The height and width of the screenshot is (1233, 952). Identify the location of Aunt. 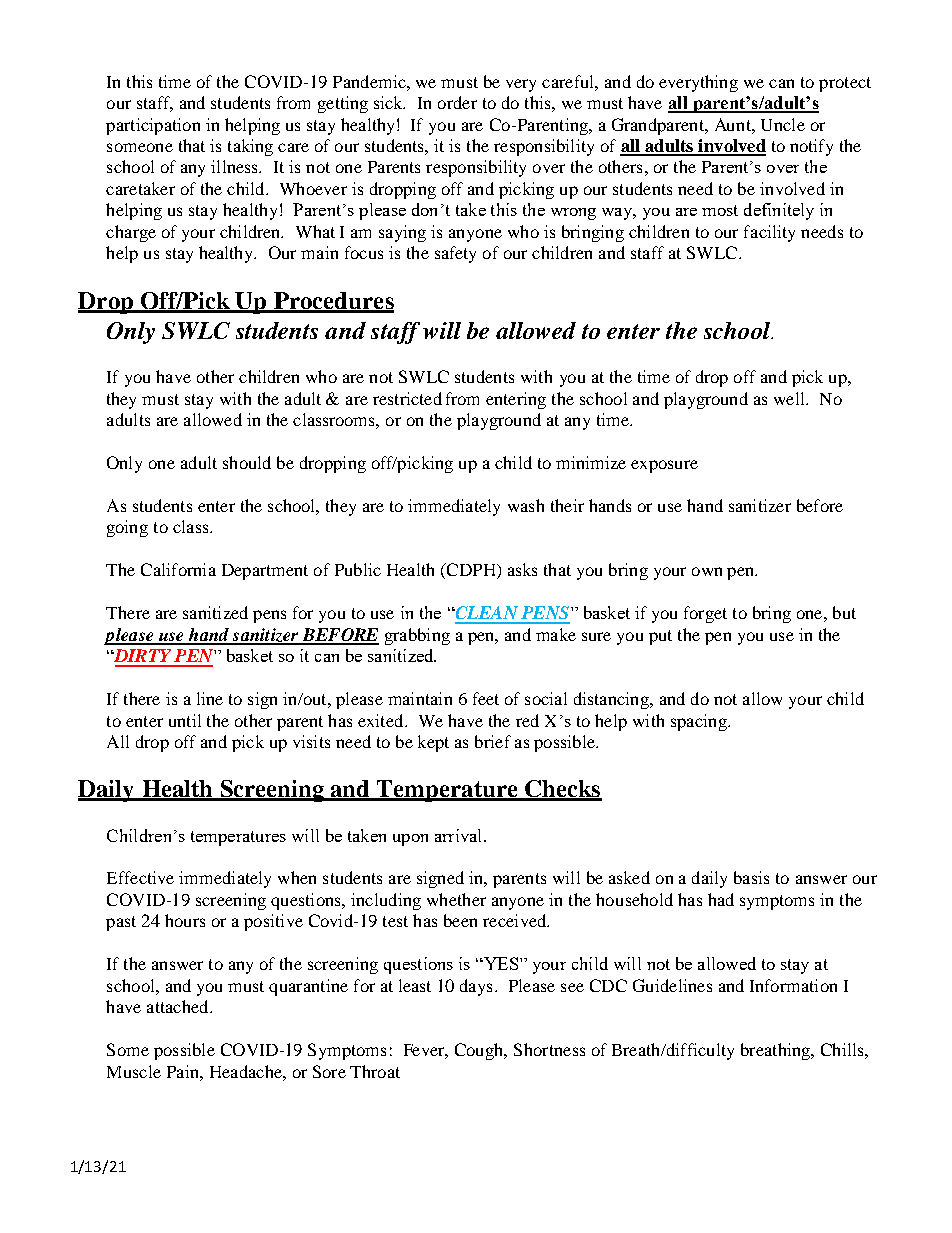
(734, 124).
